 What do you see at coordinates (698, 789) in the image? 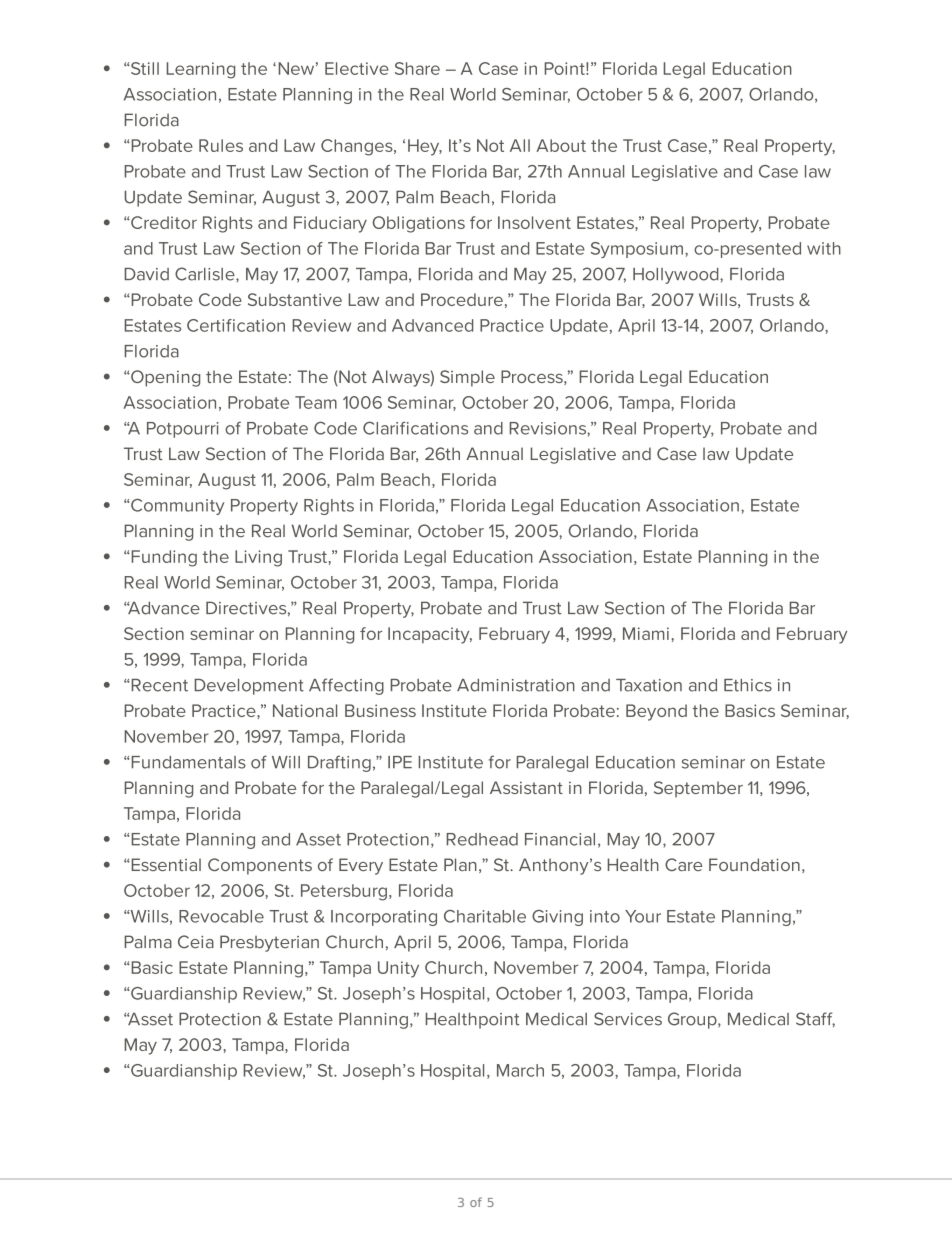
I see `September` at bounding box center [698, 789].
